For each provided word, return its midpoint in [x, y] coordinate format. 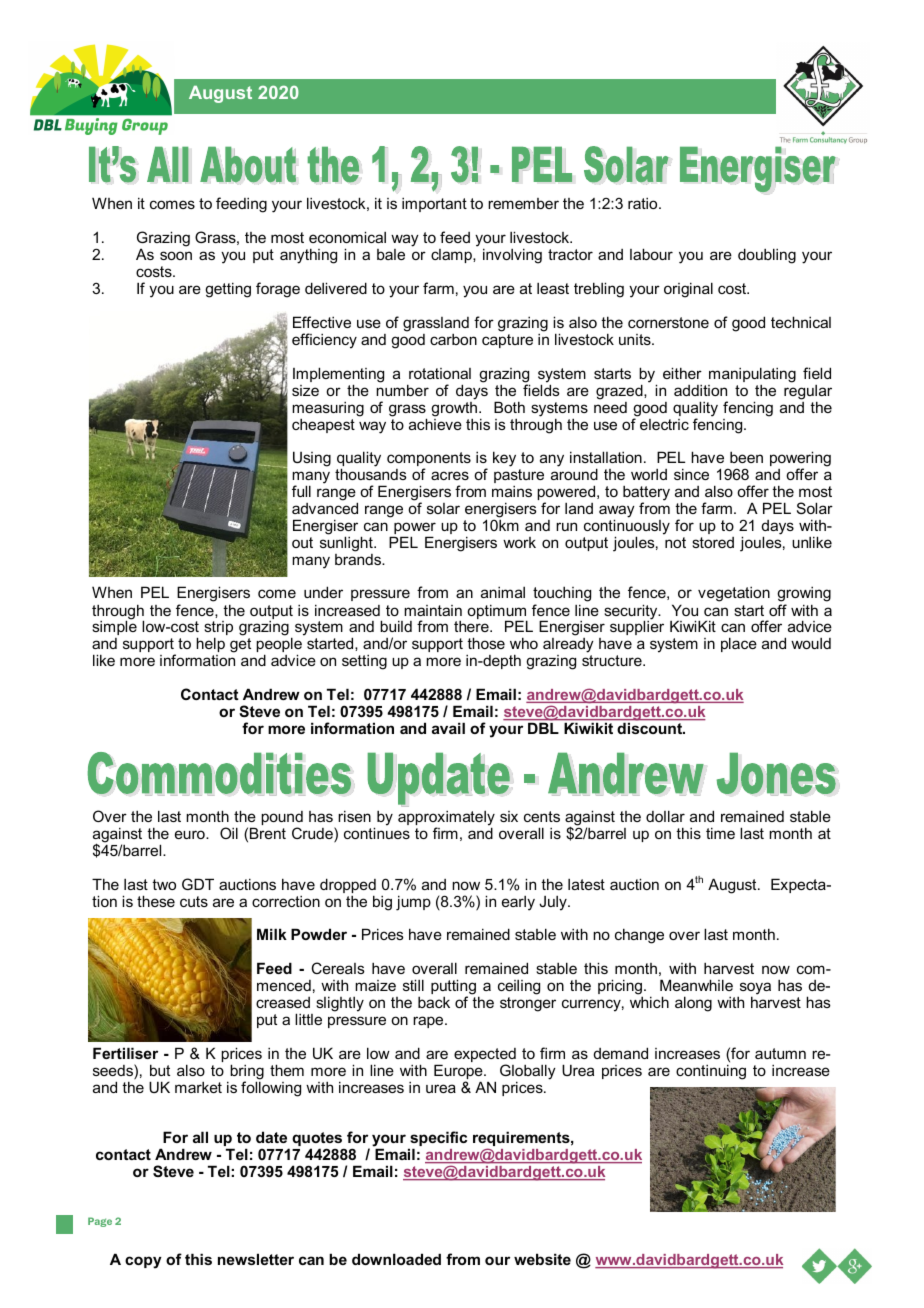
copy [143, 1262]
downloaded [396, 1259]
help [210, 644]
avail [448, 728]
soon [176, 255]
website [542, 1259]
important [434, 205]
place [739, 644]
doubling [767, 256]
